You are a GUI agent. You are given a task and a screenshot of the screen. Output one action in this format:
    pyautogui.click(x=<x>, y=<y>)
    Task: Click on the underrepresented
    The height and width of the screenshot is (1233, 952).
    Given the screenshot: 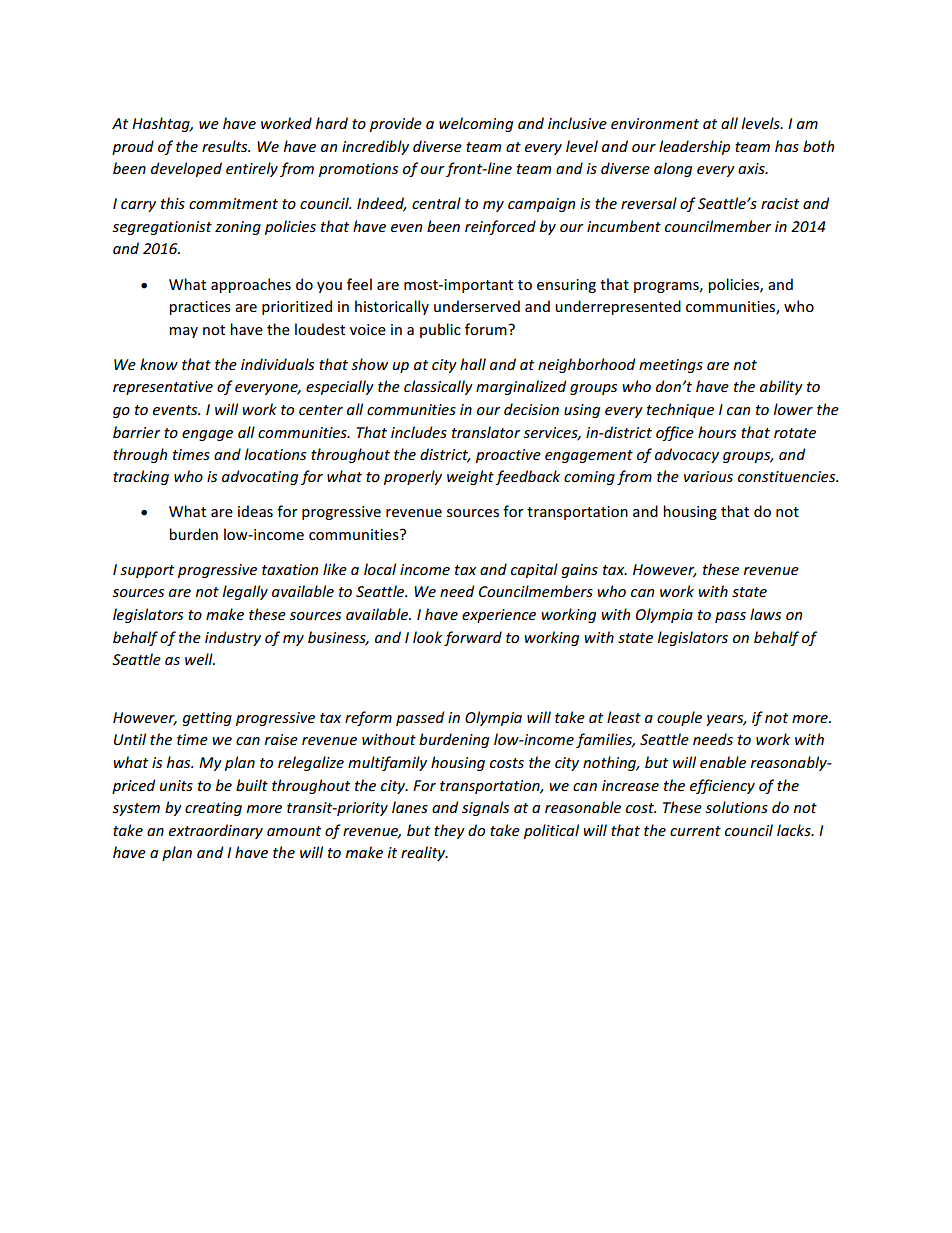 What is the action you would take?
    pyautogui.click(x=618, y=307)
